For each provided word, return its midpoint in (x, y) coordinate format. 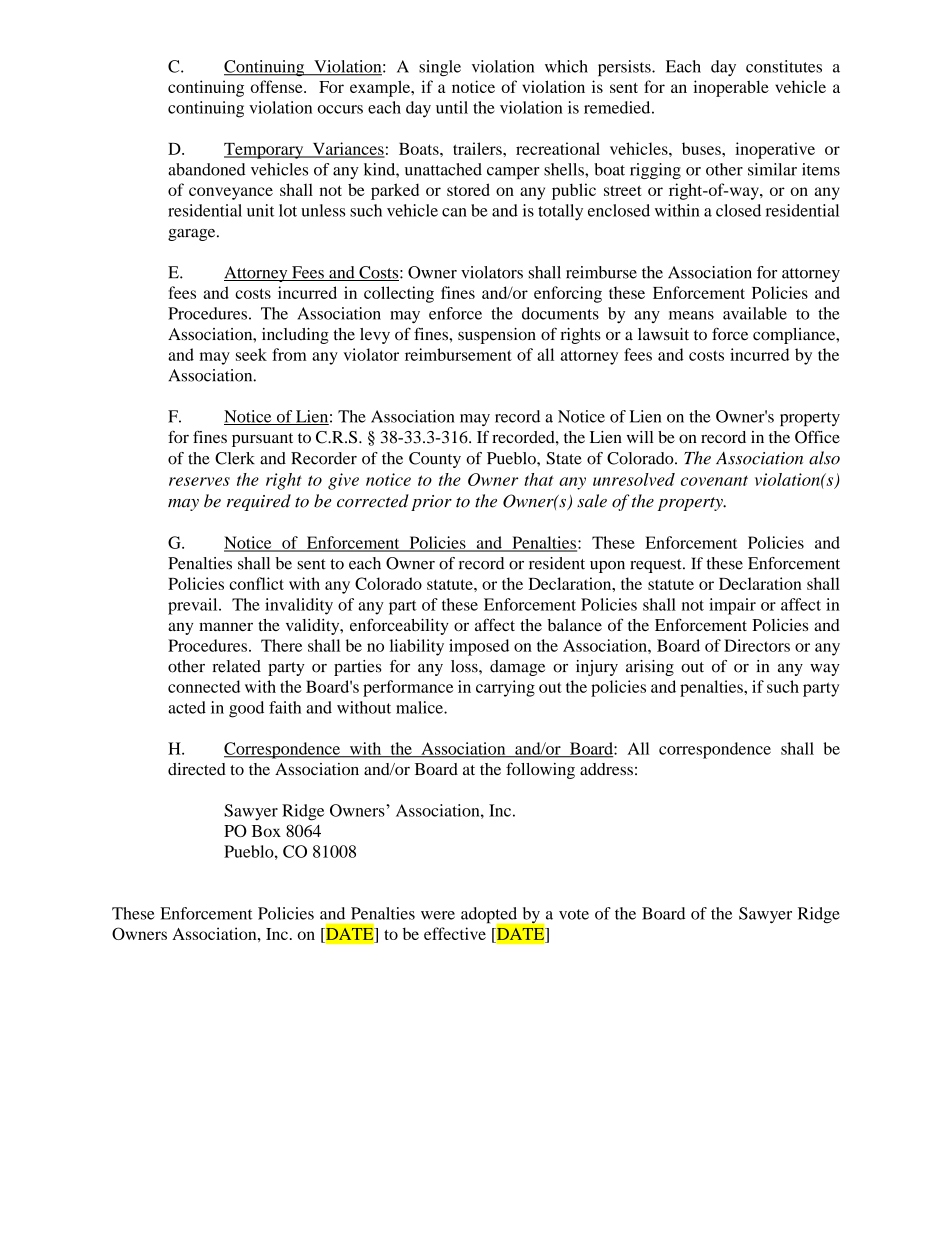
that (539, 479)
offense (277, 86)
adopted (490, 916)
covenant (714, 481)
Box (266, 831)
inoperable (731, 88)
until (452, 107)
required (259, 502)
